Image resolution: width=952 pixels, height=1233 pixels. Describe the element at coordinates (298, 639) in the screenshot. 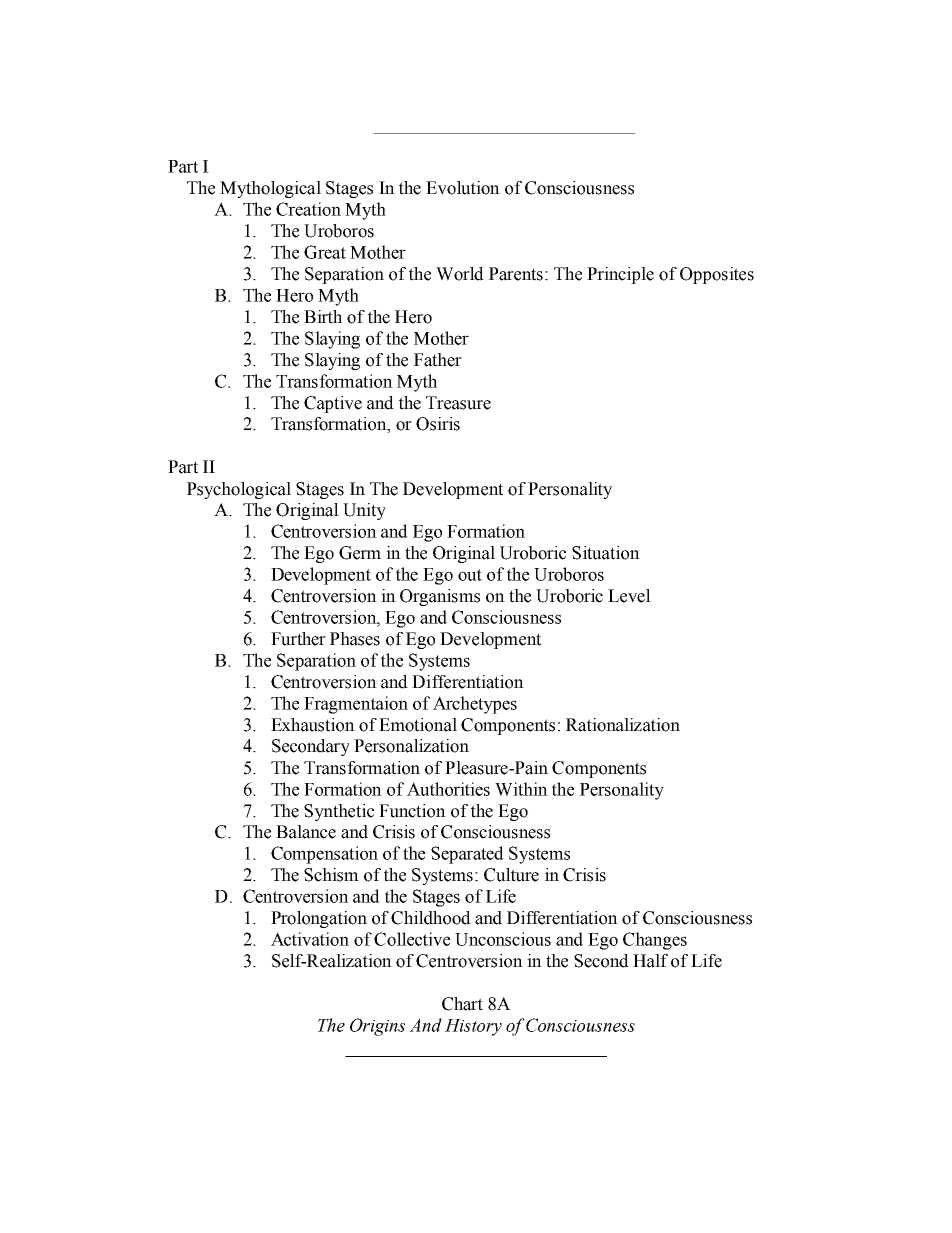

I see `Further` at that location.
